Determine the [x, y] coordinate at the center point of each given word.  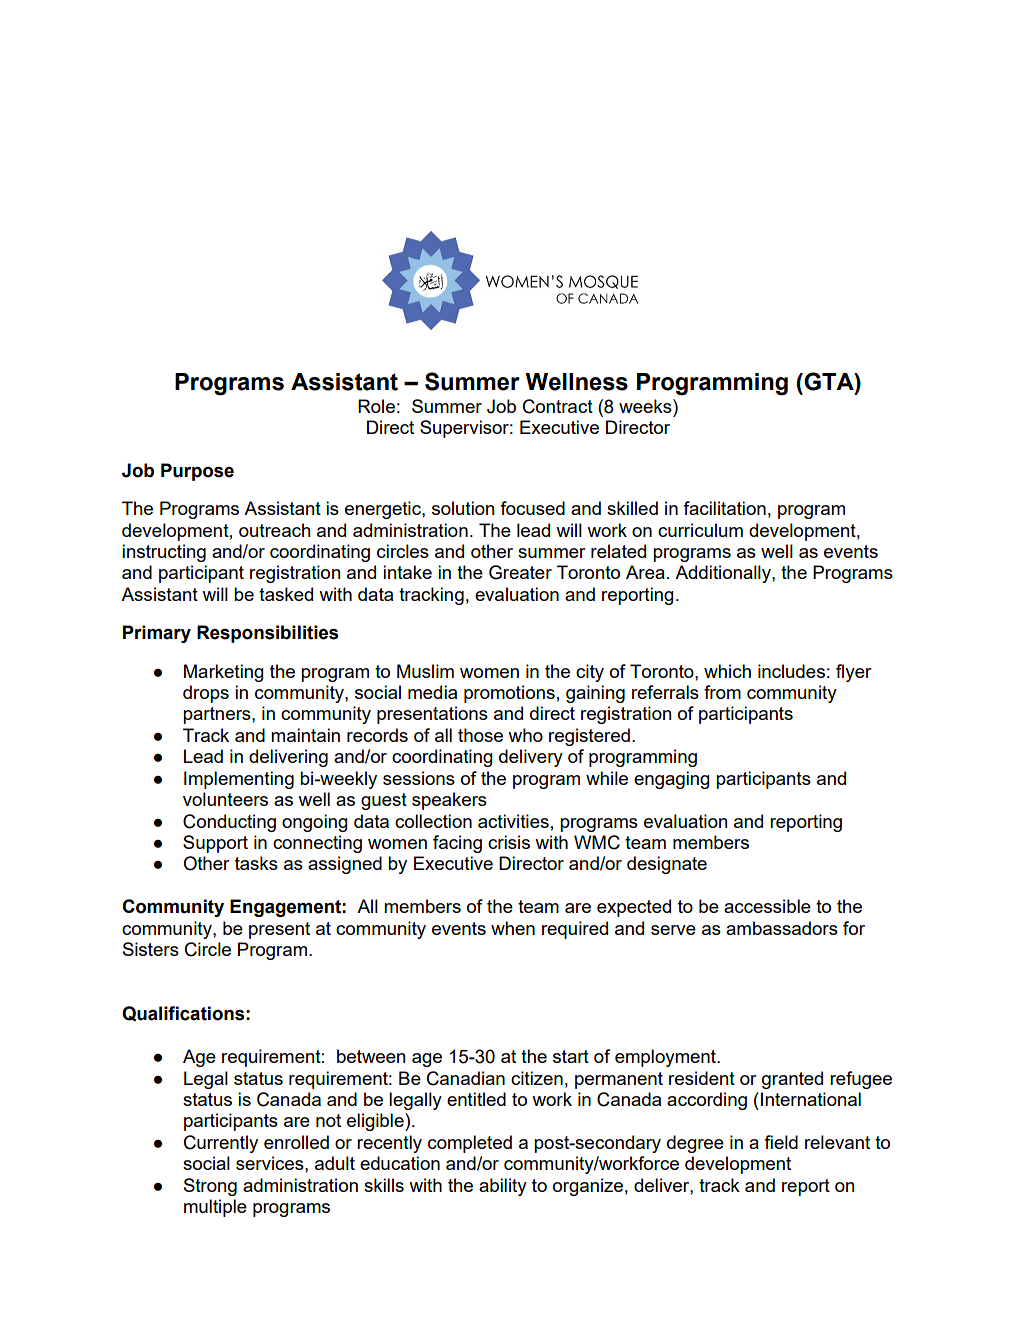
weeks [646, 406]
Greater [520, 572]
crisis [509, 842]
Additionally [724, 574]
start [571, 1056]
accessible [767, 906]
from [722, 692]
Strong [210, 1187]
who [525, 735]
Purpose [197, 472]
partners [218, 715]
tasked [286, 594]
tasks [256, 863]
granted [792, 1080]
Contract [558, 406]
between [371, 1056]
